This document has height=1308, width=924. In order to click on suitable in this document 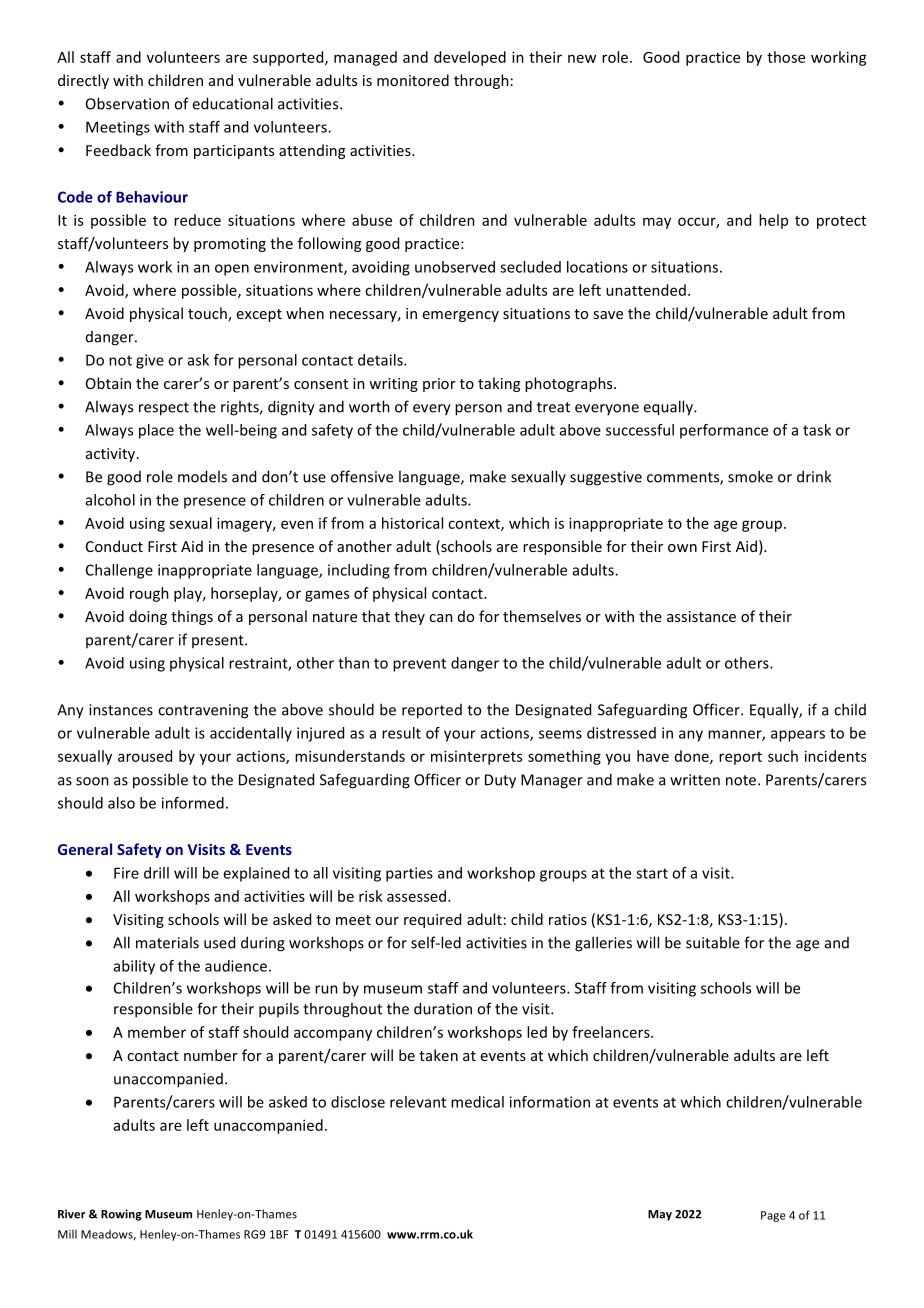, I will do `click(713, 942)`.
